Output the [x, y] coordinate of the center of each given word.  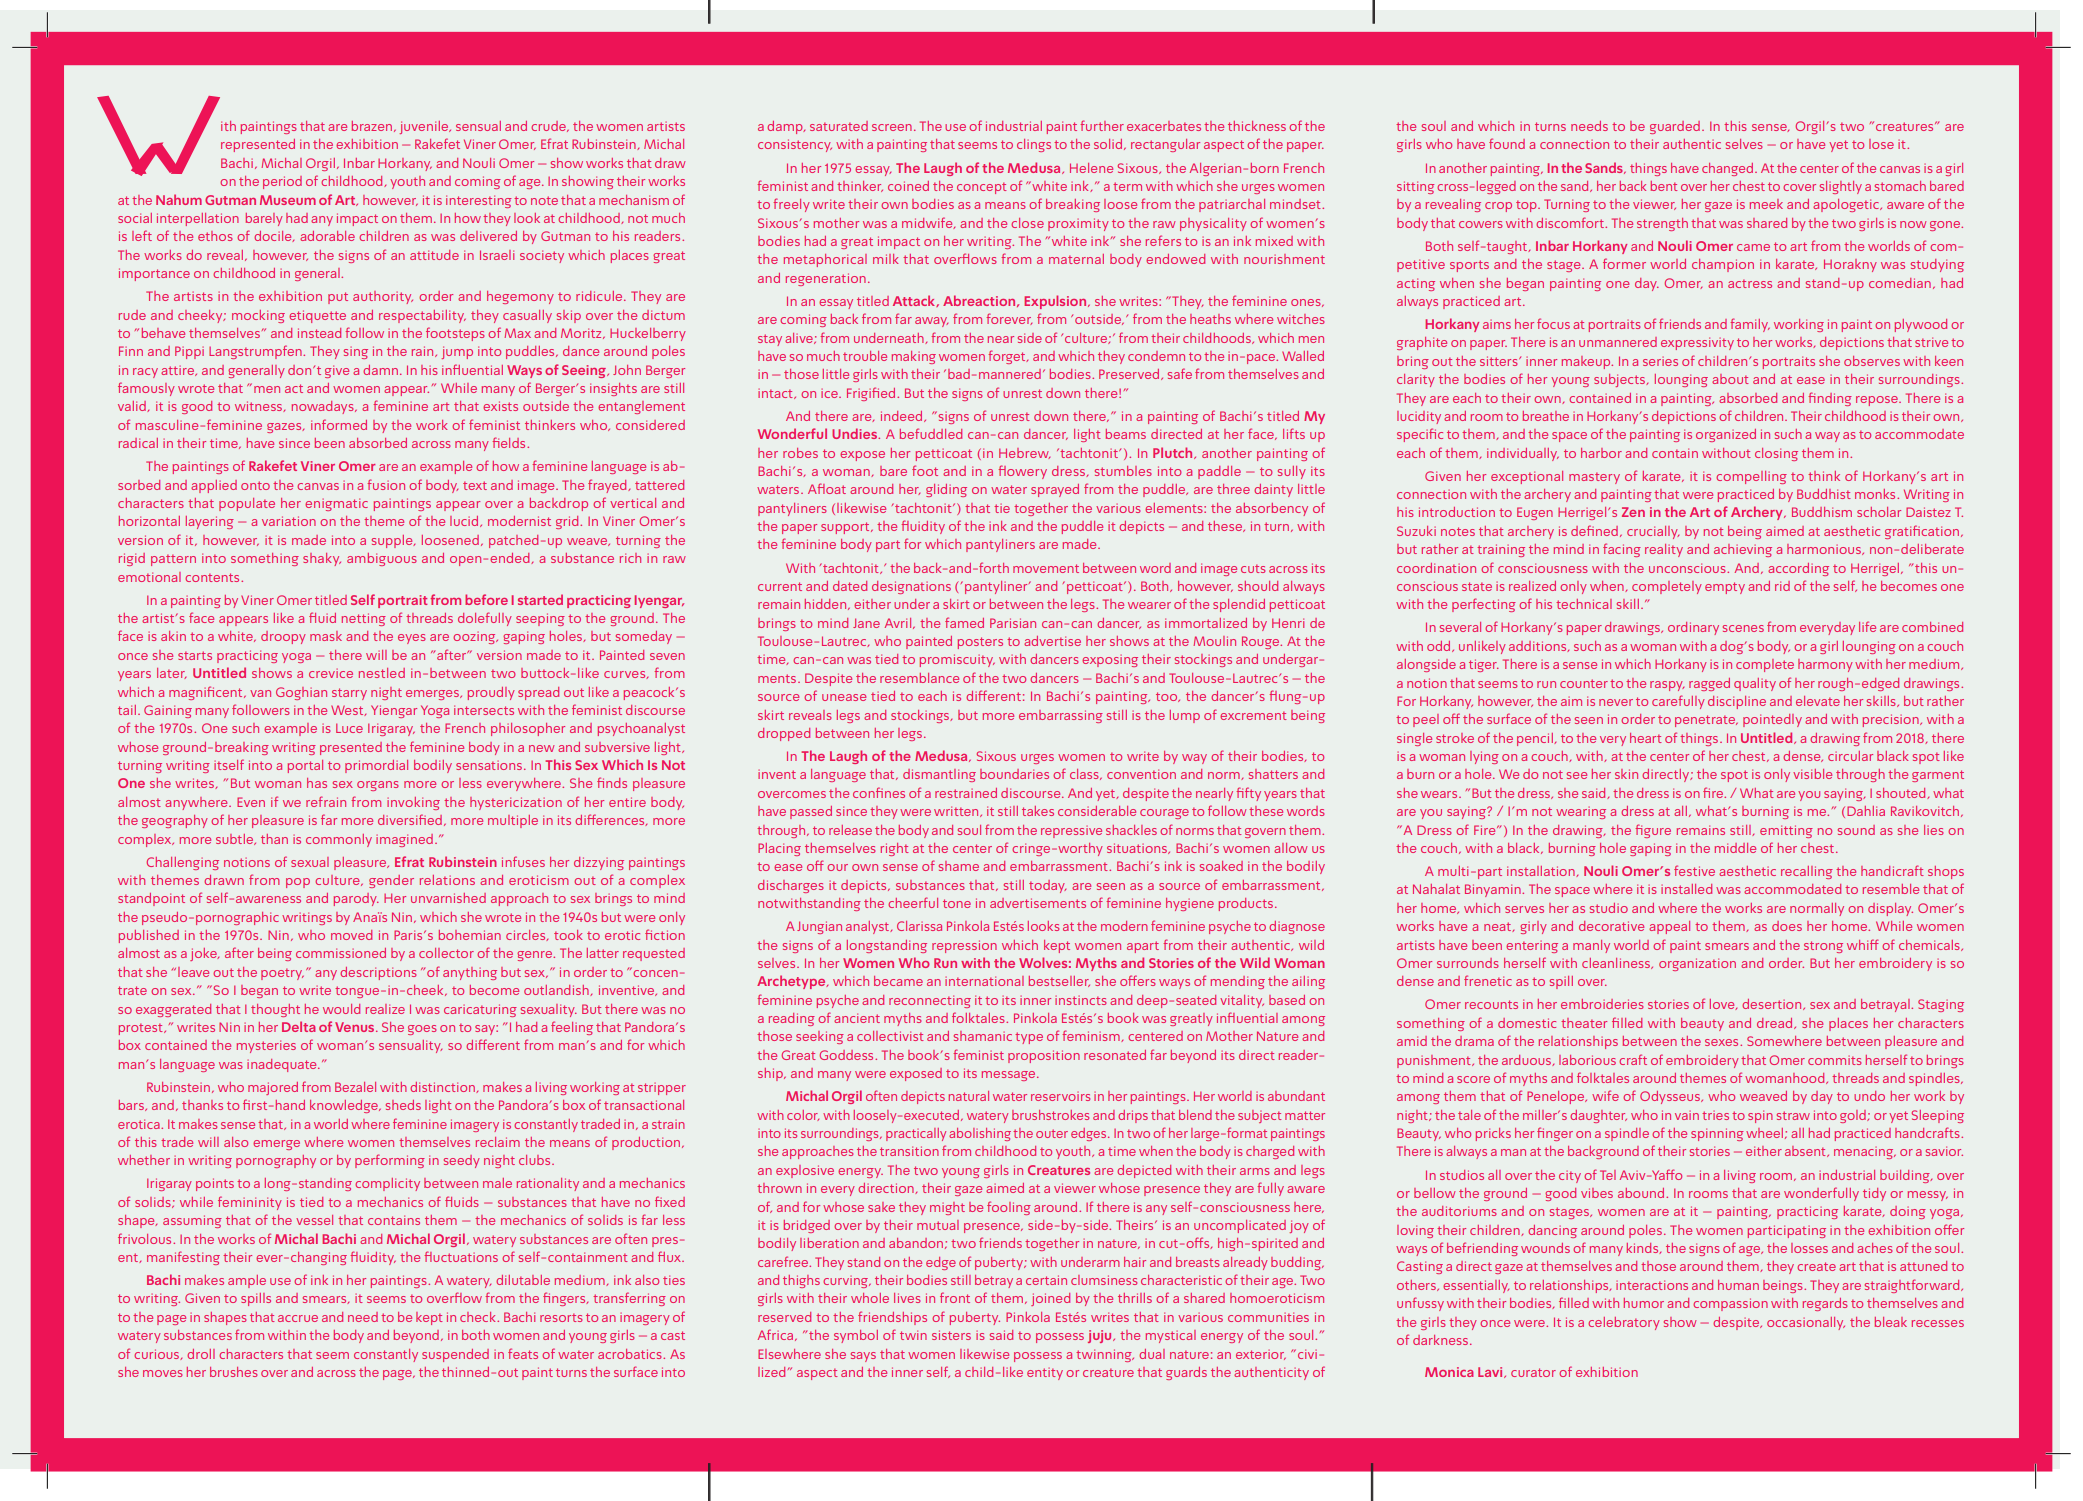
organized [1726, 435]
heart [1646, 738]
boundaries [1014, 774]
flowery [1022, 472]
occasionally [1806, 1323]
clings [1034, 145]
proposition [1044, 1056]
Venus [356, 1027]
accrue [298, 1318]
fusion [386, 484]
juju [1101, 1336]
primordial [376, 766]
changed [1727, 169]
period [282, 182]
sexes [1723, 1042]
